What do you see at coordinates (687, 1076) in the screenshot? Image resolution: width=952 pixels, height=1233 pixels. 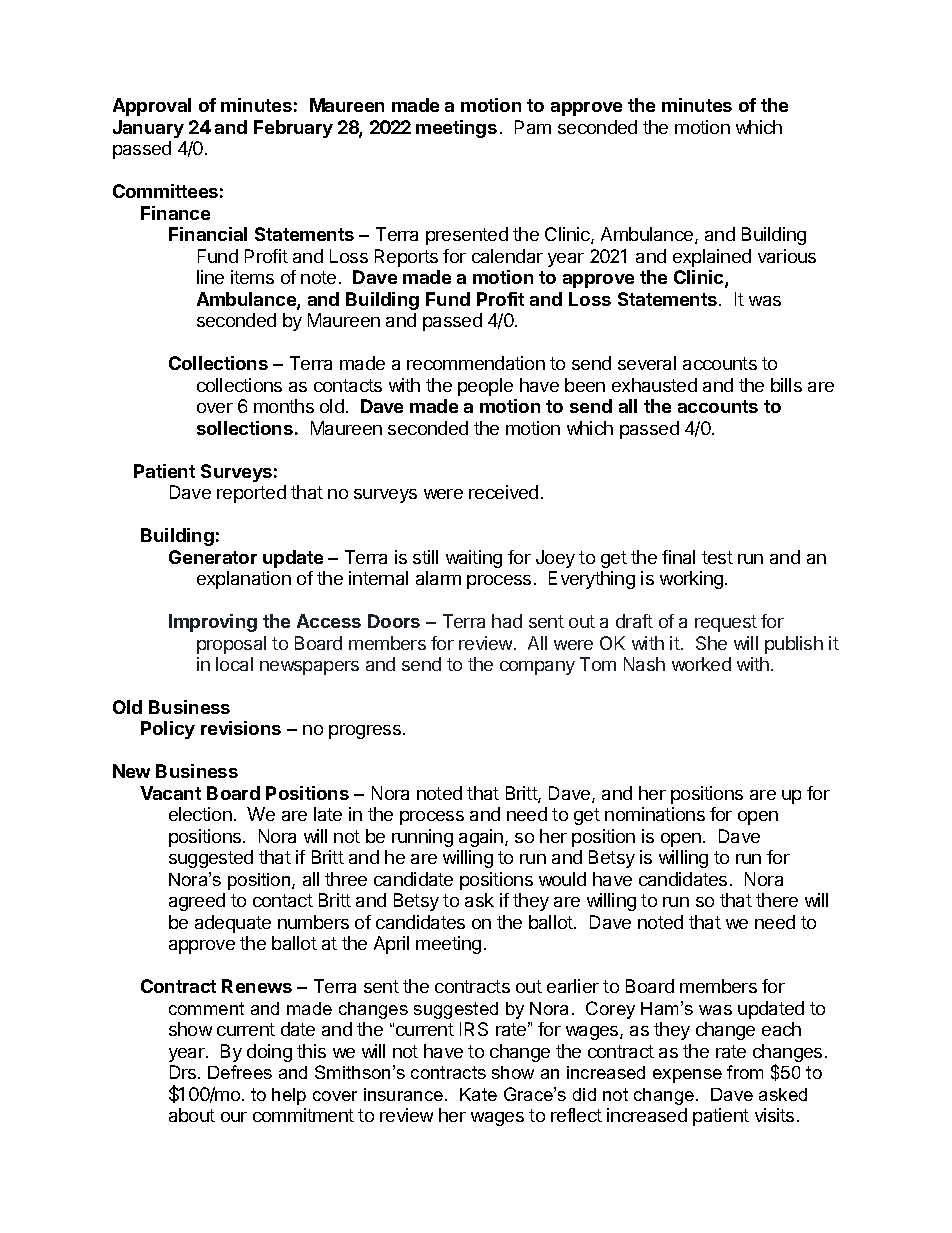 I see `expense` at bounding box center [687, 1076].
